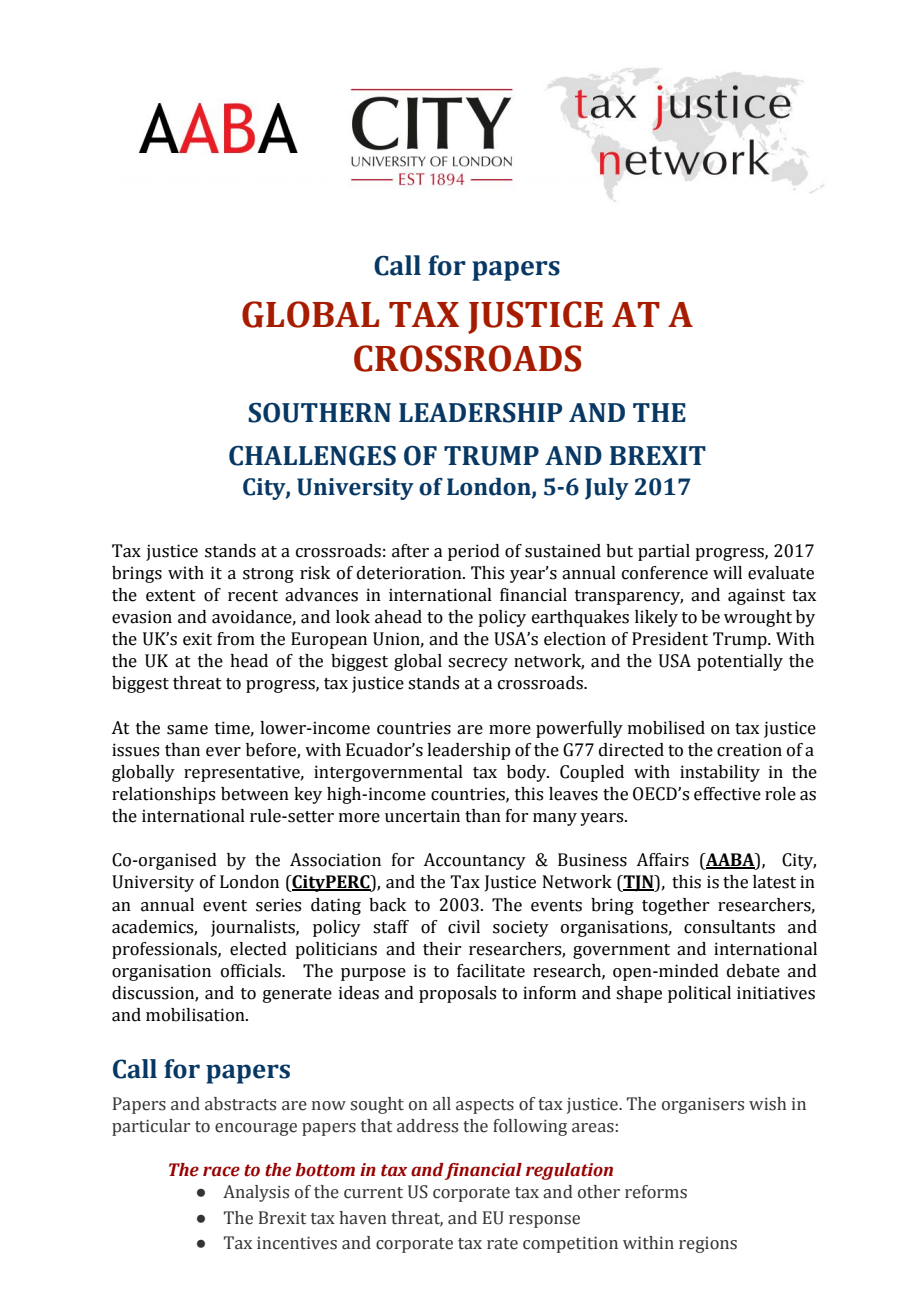  What do you see at coordinates (319, 413) in the screenshot?
I see `SOUTHERN` at bounding box center [319, 413].
